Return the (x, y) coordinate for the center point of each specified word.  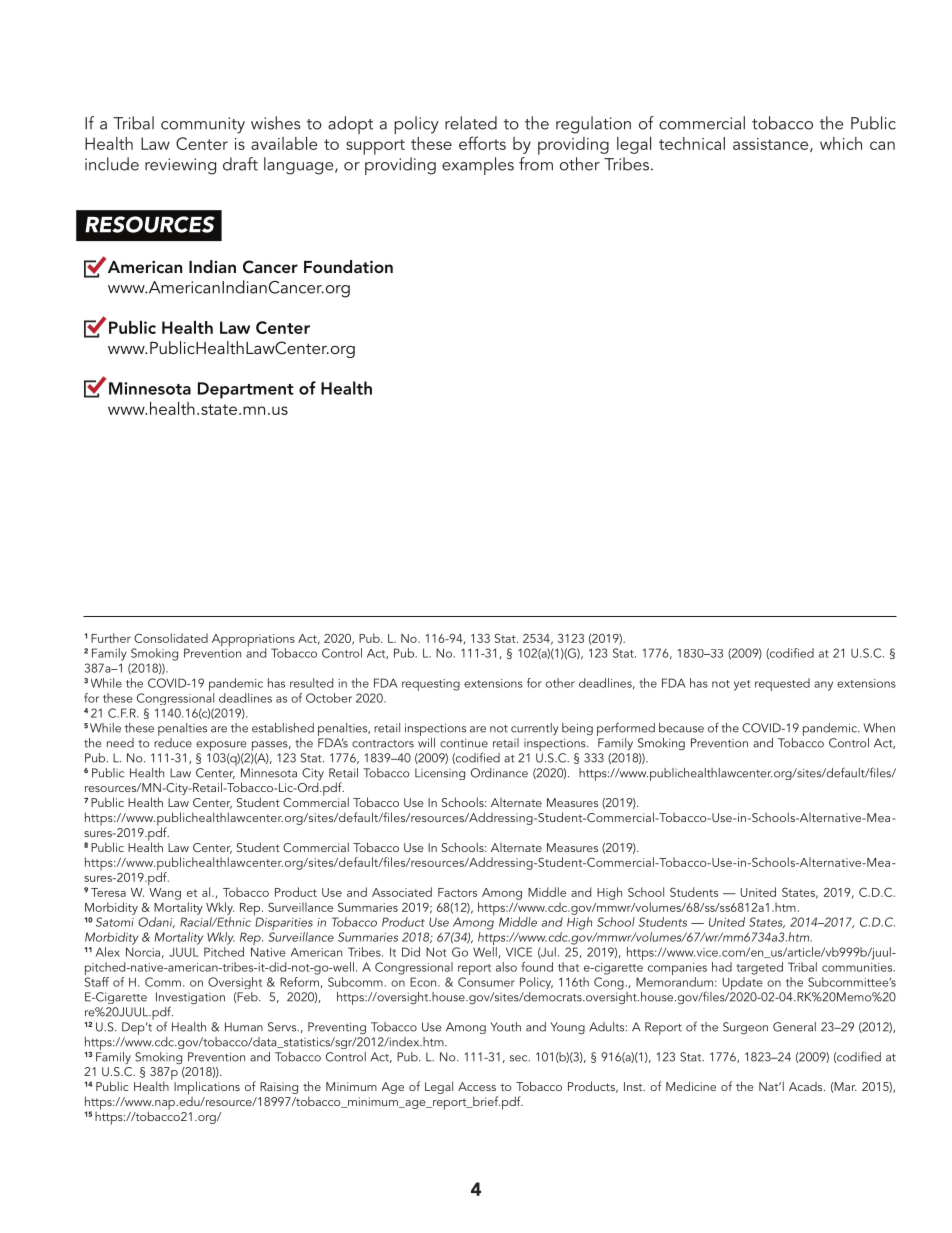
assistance (772, 145)
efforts (482, 143)
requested (782, 684)
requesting (431, 685)
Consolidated (171, 638)
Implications (207, 1088)
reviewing (180, 166)
